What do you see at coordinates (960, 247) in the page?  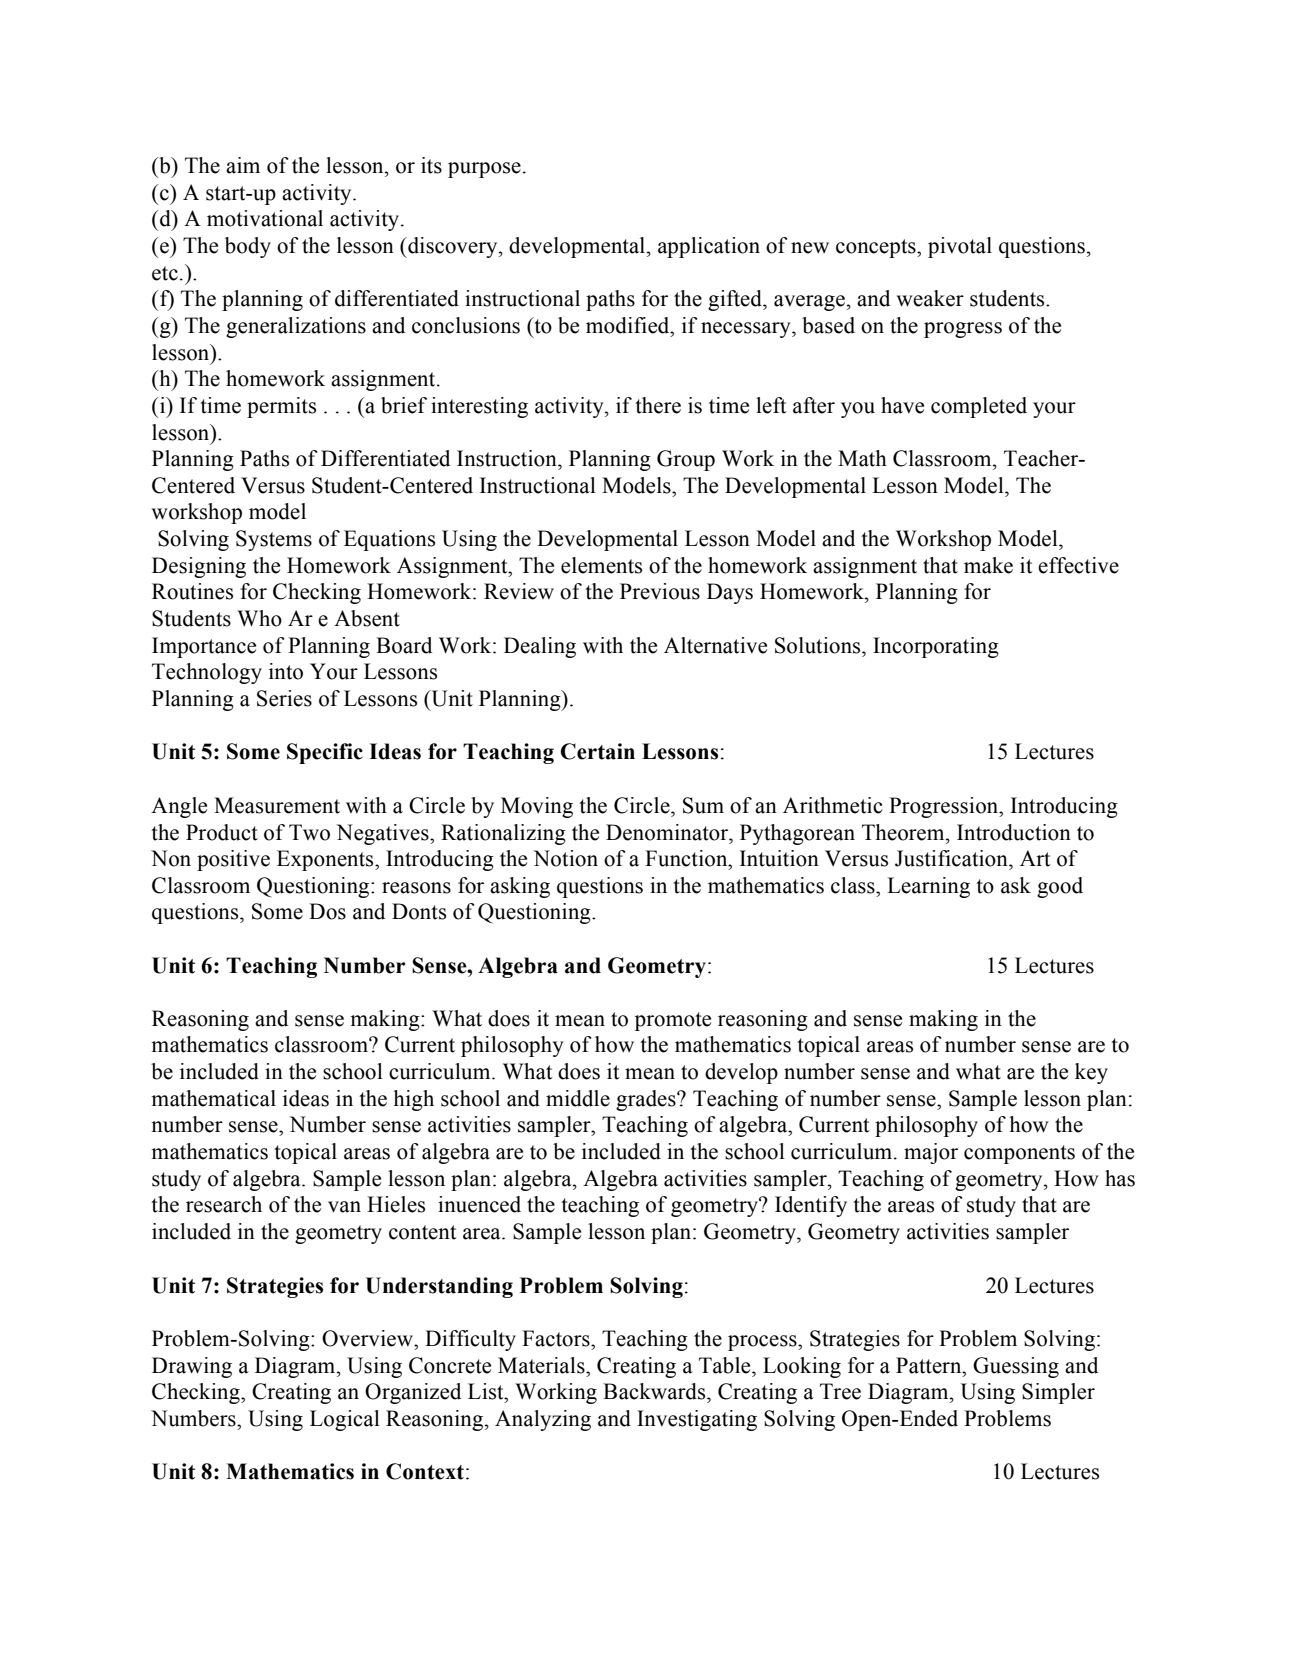 I see `pivotal` at bounding box center [960, 247].
